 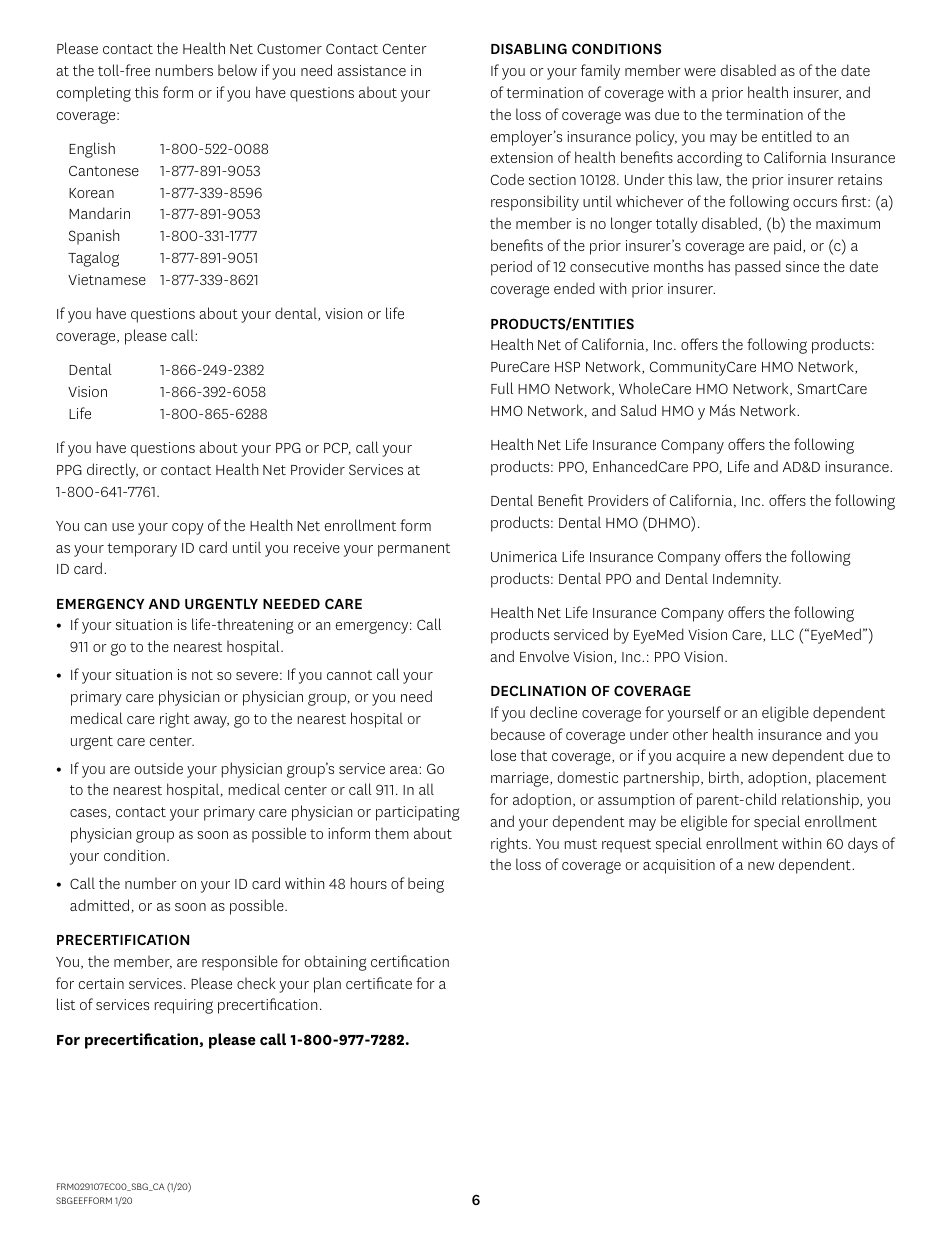 What do you see at coordinates (94, 94) in the page?
I see `completing` at bounding box center [94, 94].
